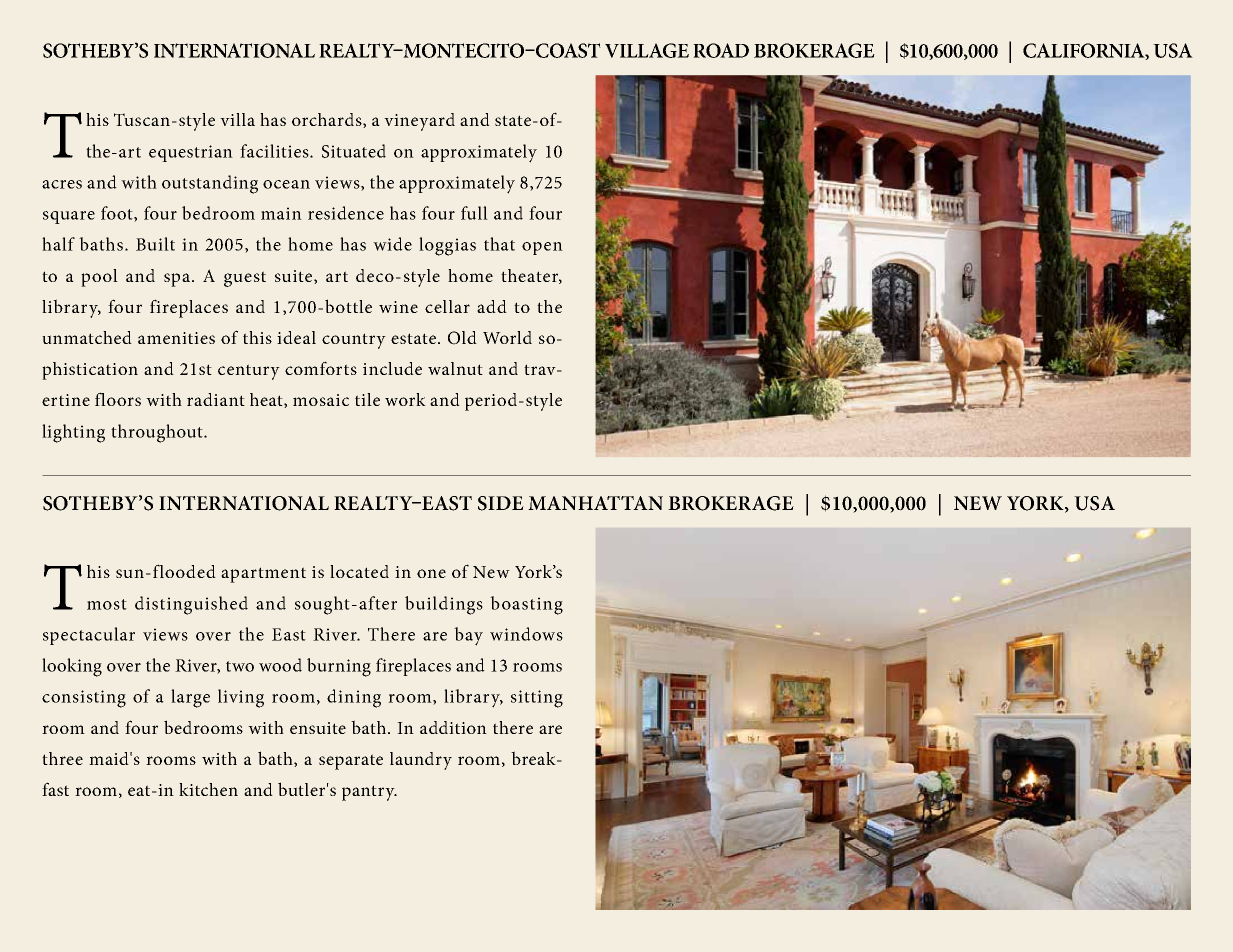 The image size is (1233, 952). What do you see at coordinates (354, 151) in the screenshot?
I see `Situated` at bounding box center [354, 151].
